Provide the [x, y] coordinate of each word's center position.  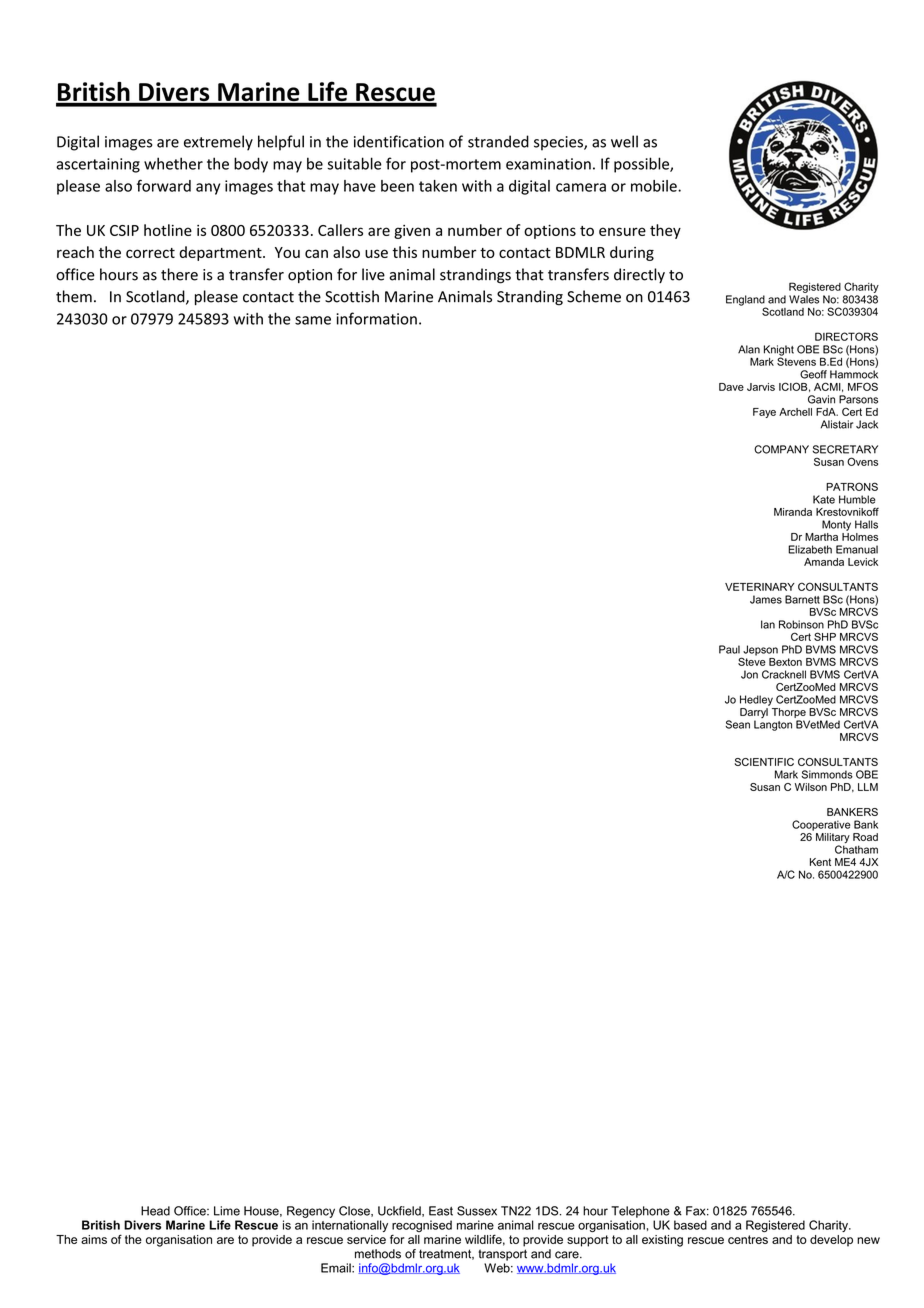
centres [748, 1239]
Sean [737, 724]
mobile [655, 186]
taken [438, 186]
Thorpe [789, 713]
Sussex [477, 1211]
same [313, 320]
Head [155, 1211]
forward [164, 185]
